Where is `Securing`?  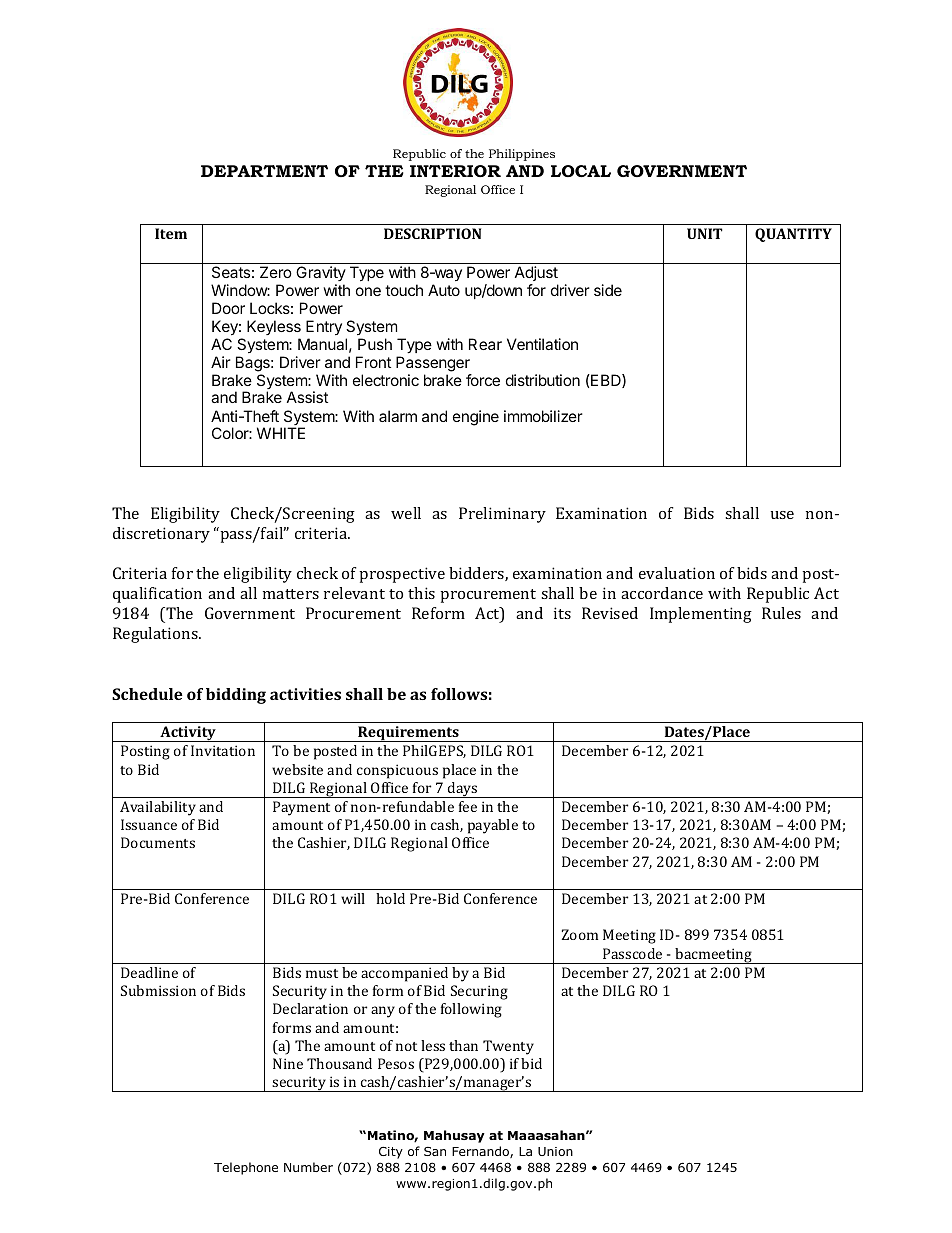
Securing is located at coordinates (479, 992).
